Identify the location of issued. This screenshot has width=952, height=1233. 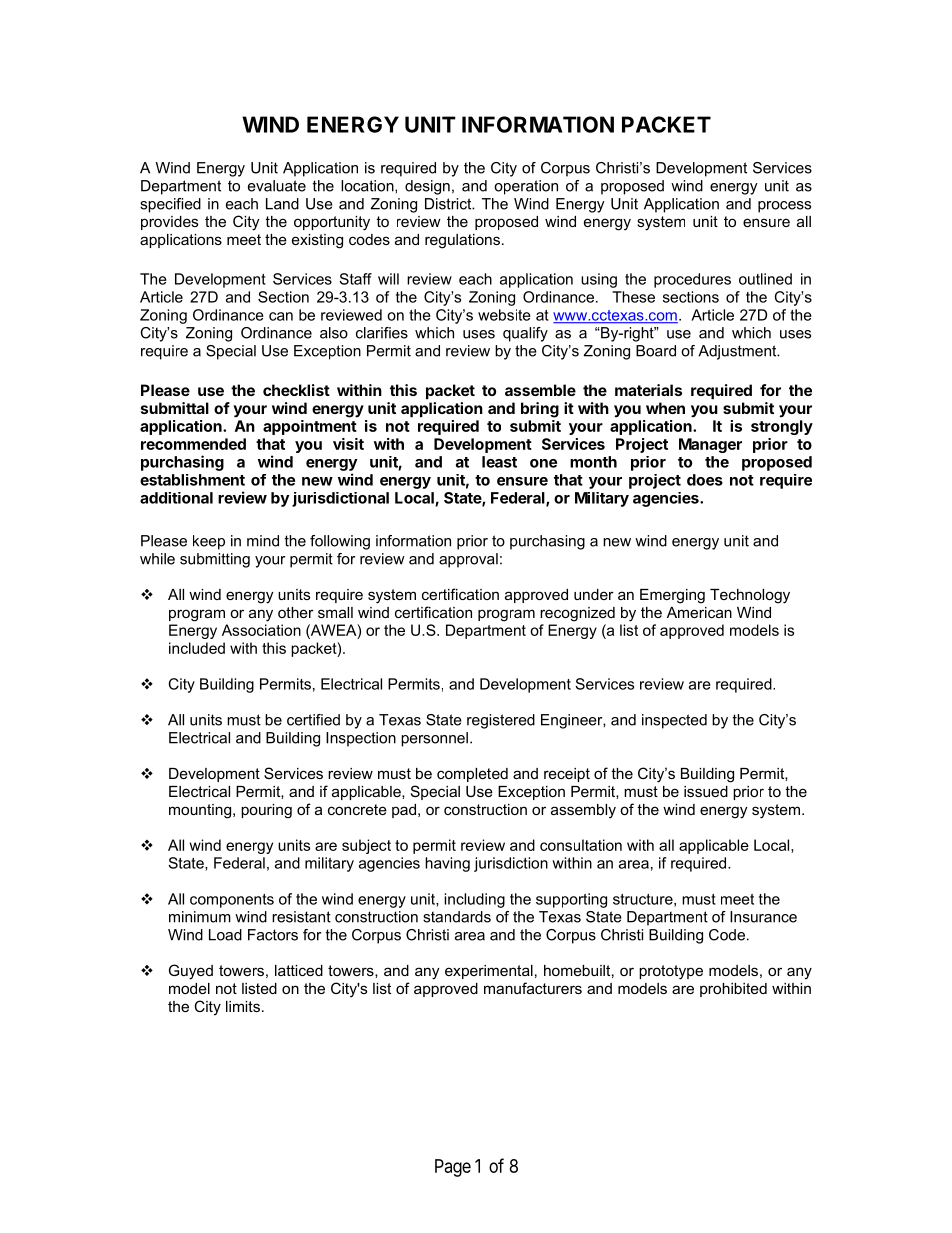
(706, 791).
